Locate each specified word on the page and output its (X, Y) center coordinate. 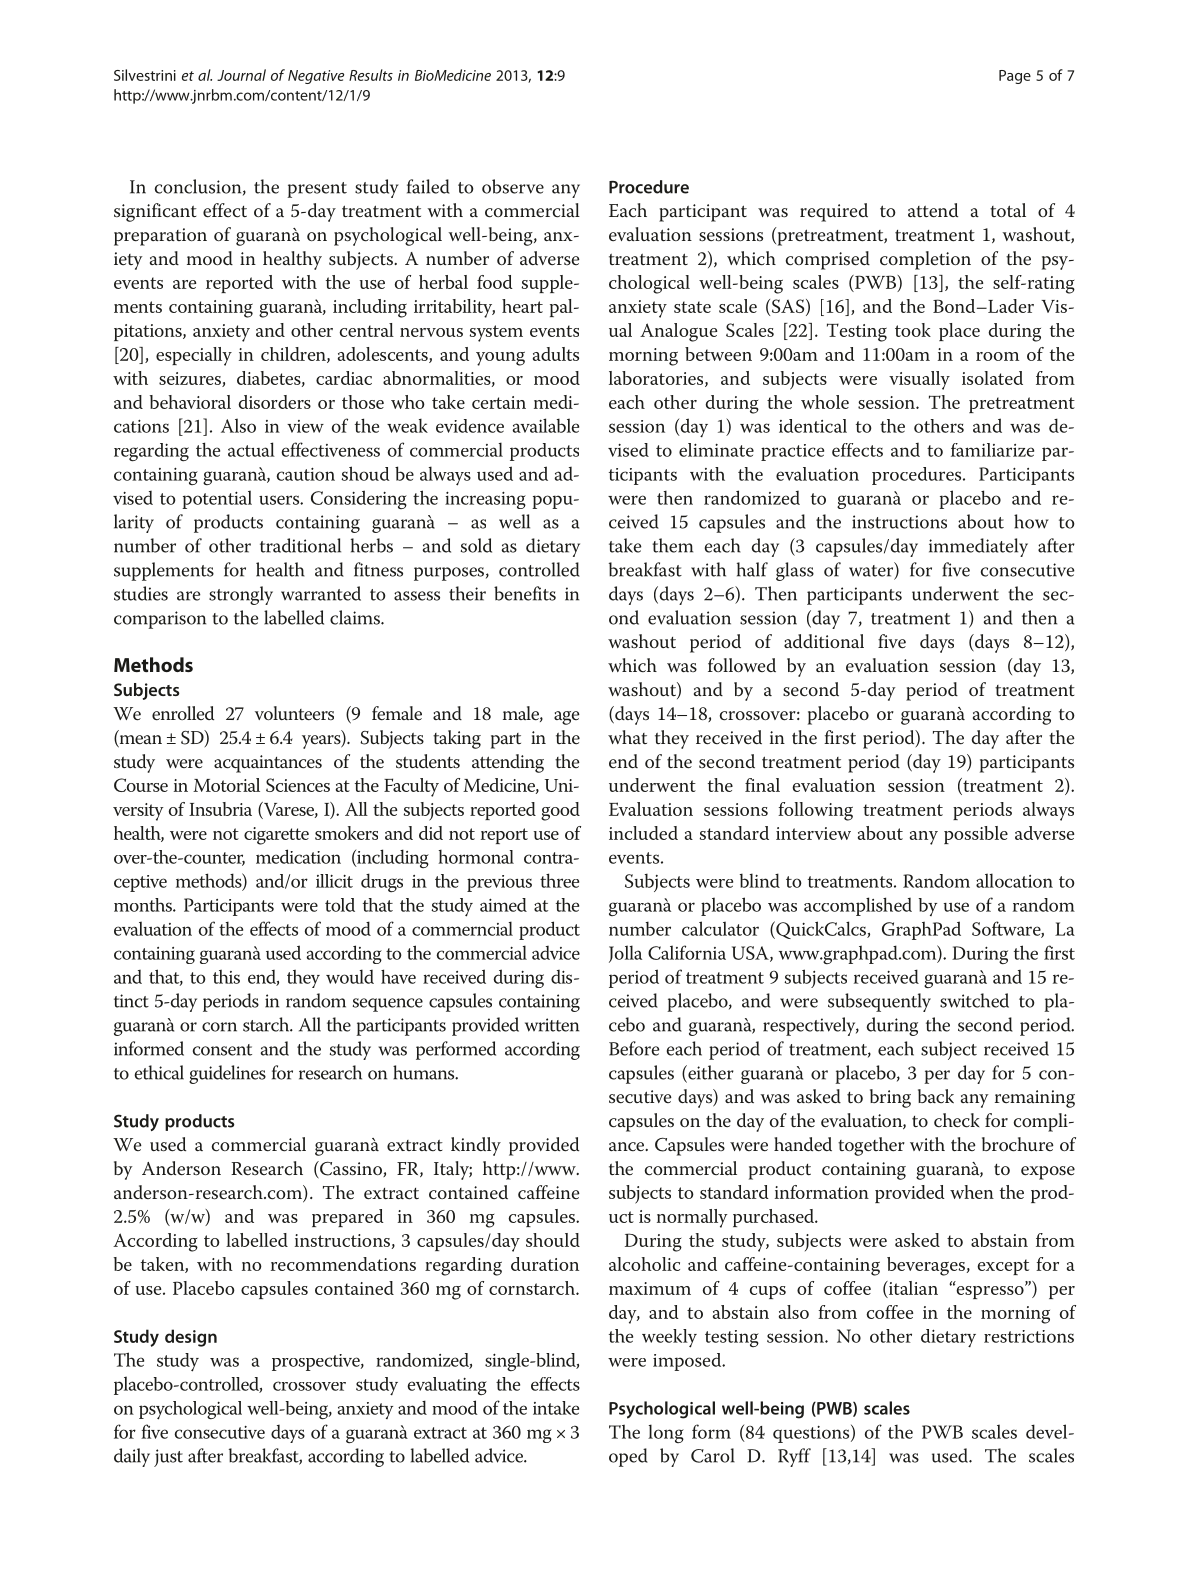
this (226, 976)
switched (974, 1000)
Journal (241, 75)
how (1031, 521)
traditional (300, 545)
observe (513, 186)
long (666, 1433)
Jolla (625, 954)
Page (1015, 77)
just (168, 1458)
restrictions (1029, 1336)
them (672, 545)
